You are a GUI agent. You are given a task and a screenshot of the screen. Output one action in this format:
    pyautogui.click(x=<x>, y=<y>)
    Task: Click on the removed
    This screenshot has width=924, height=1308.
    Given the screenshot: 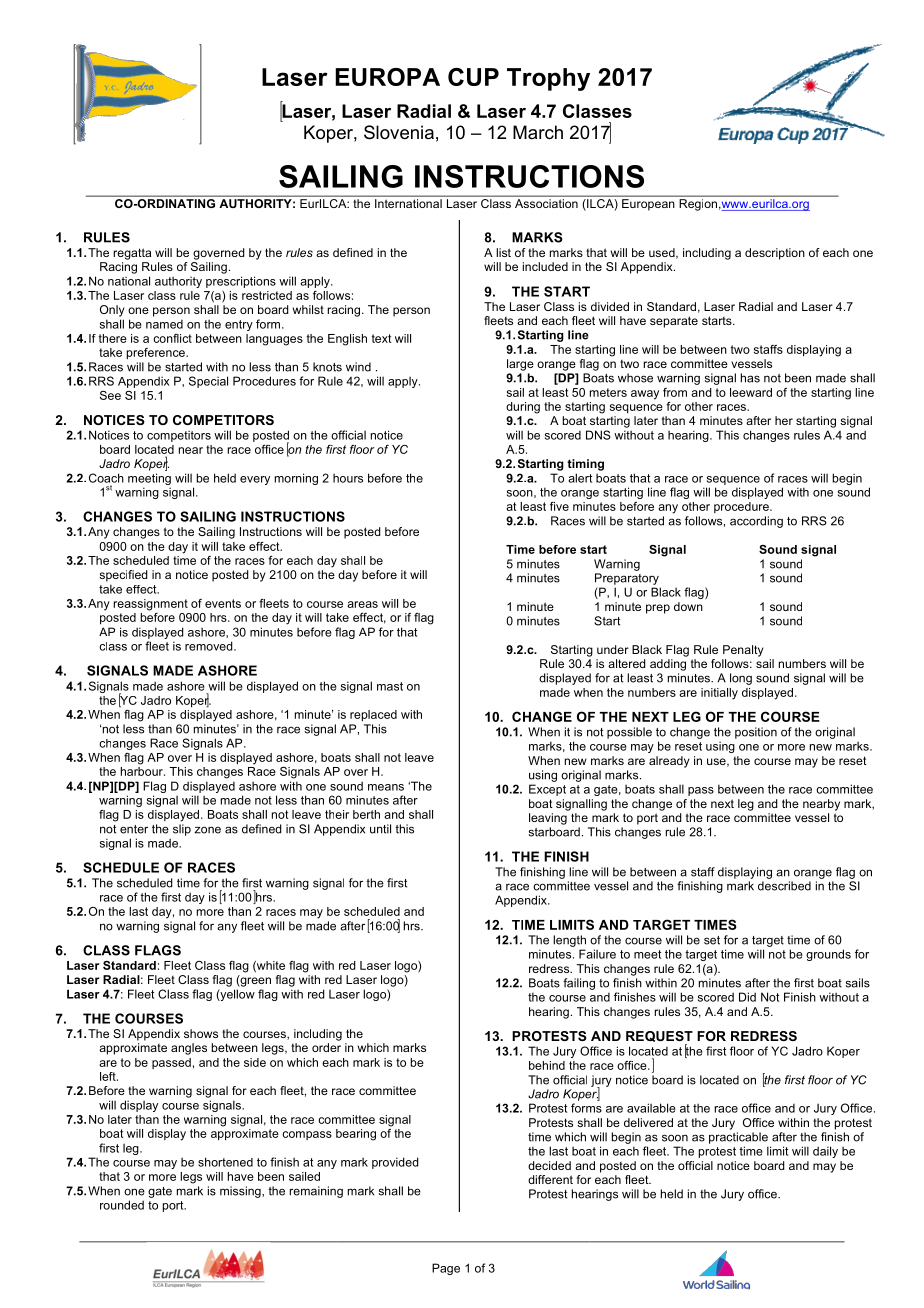 What is the action you would take?
    pyautogui.click(x=210, y=646)
